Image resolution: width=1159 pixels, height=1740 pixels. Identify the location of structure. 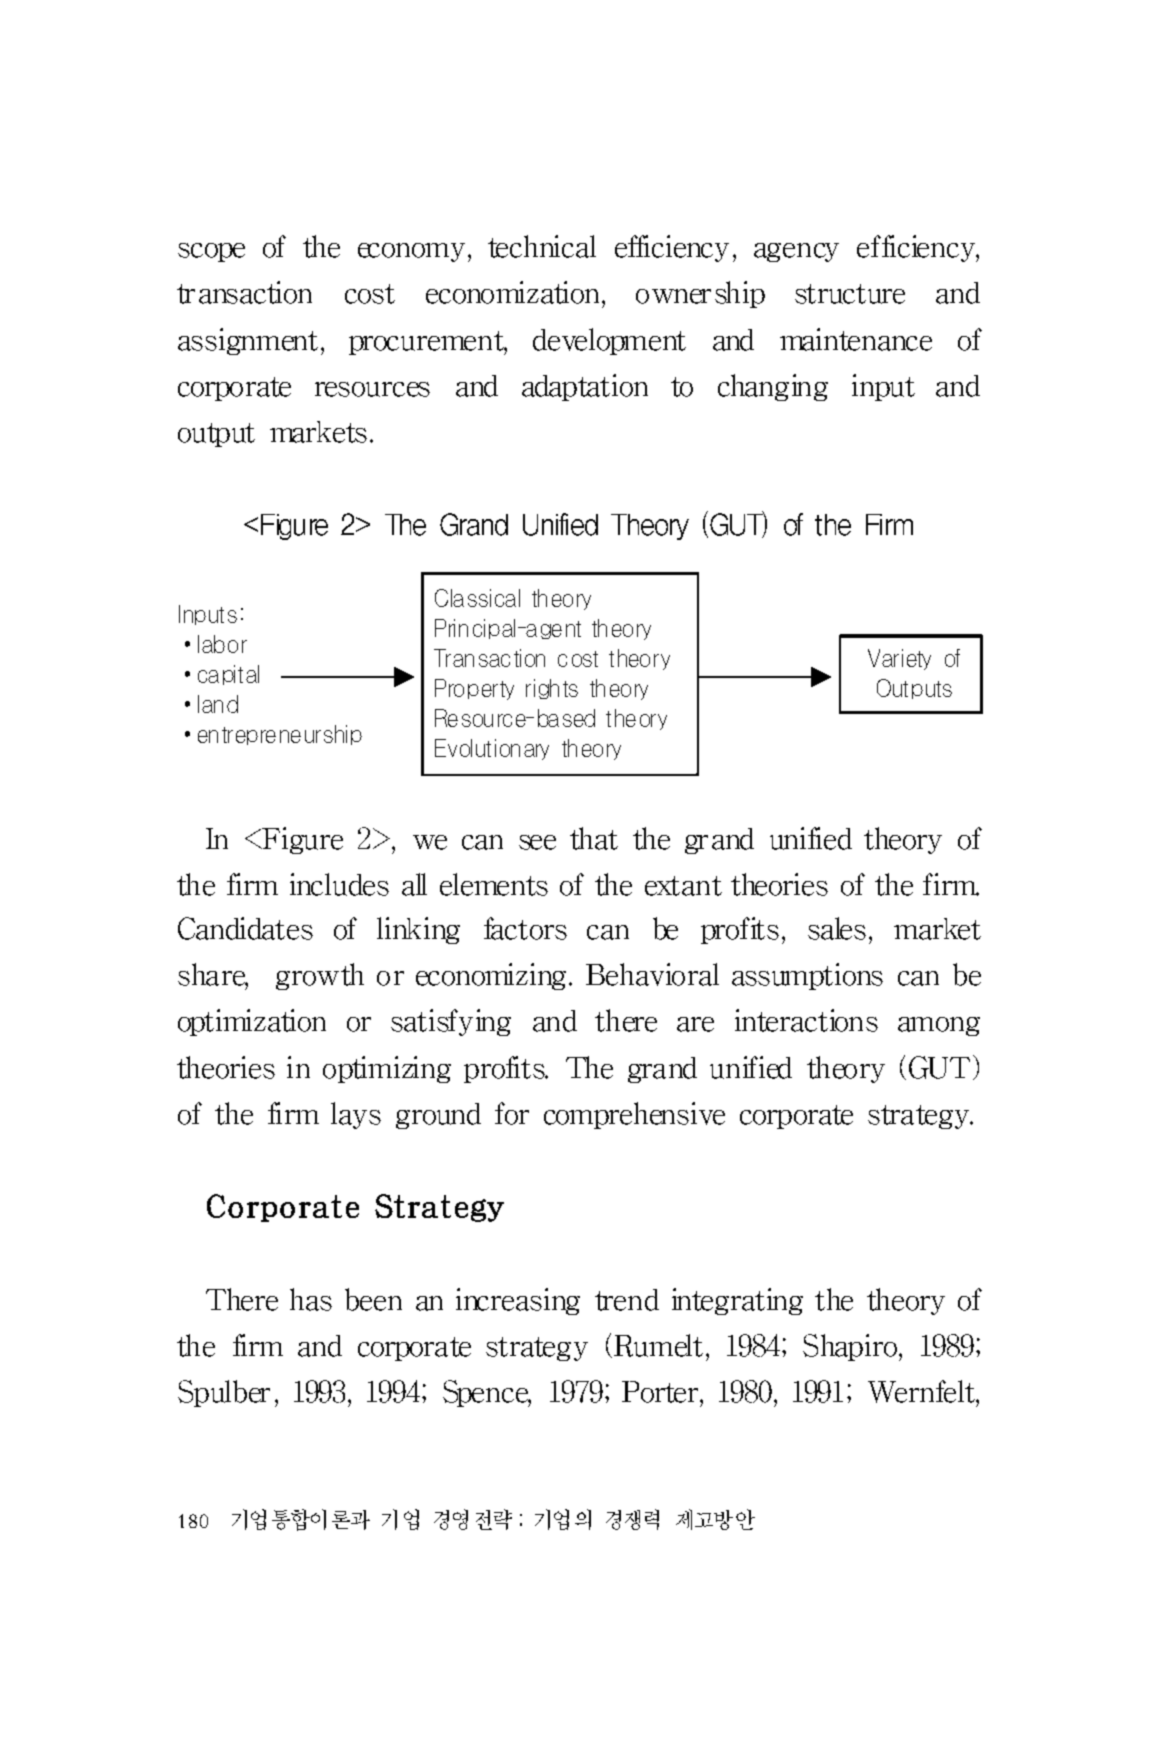
(850, 294).
